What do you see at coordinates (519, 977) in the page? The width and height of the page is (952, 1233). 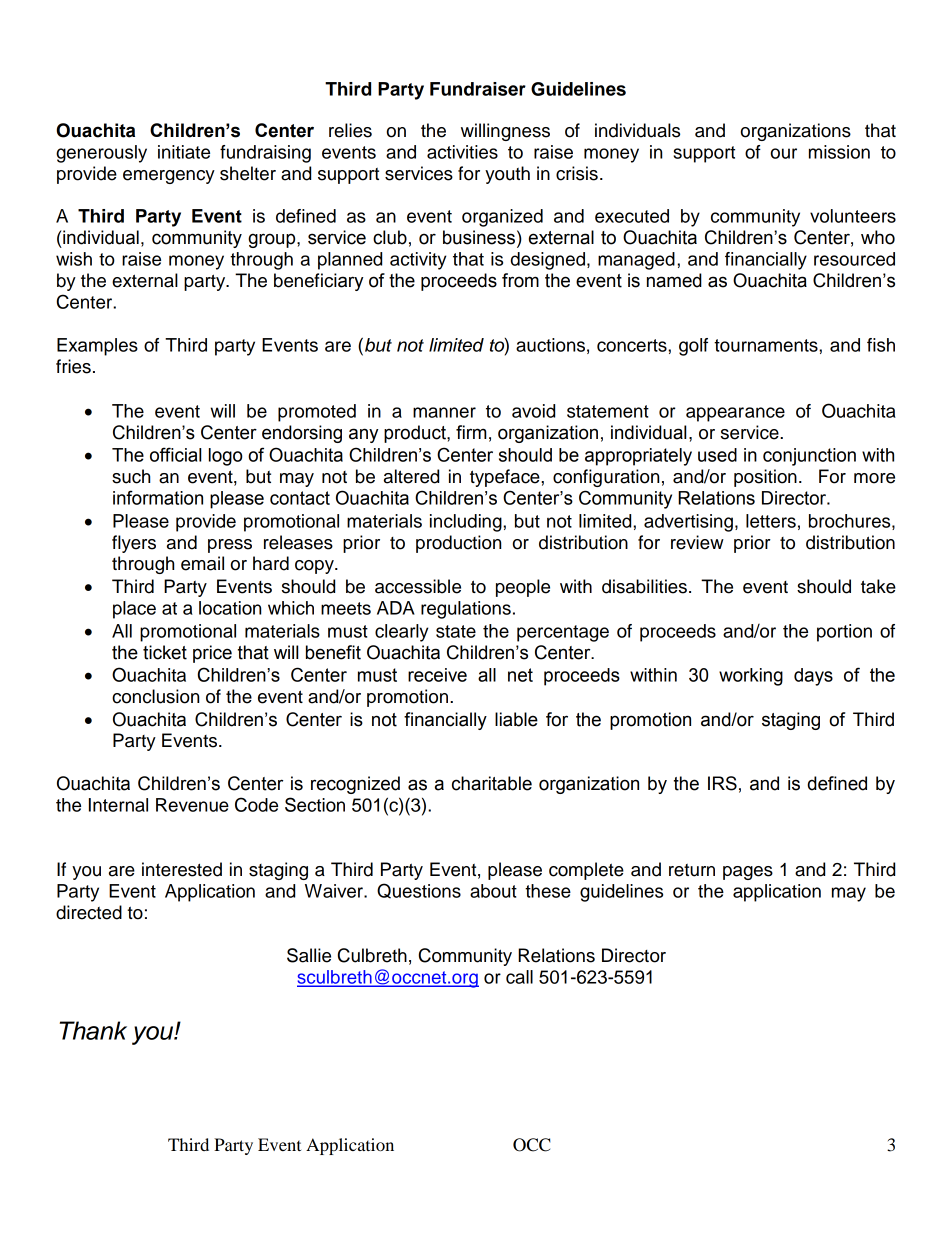 I see `call` at bounding box center [519, 977].
